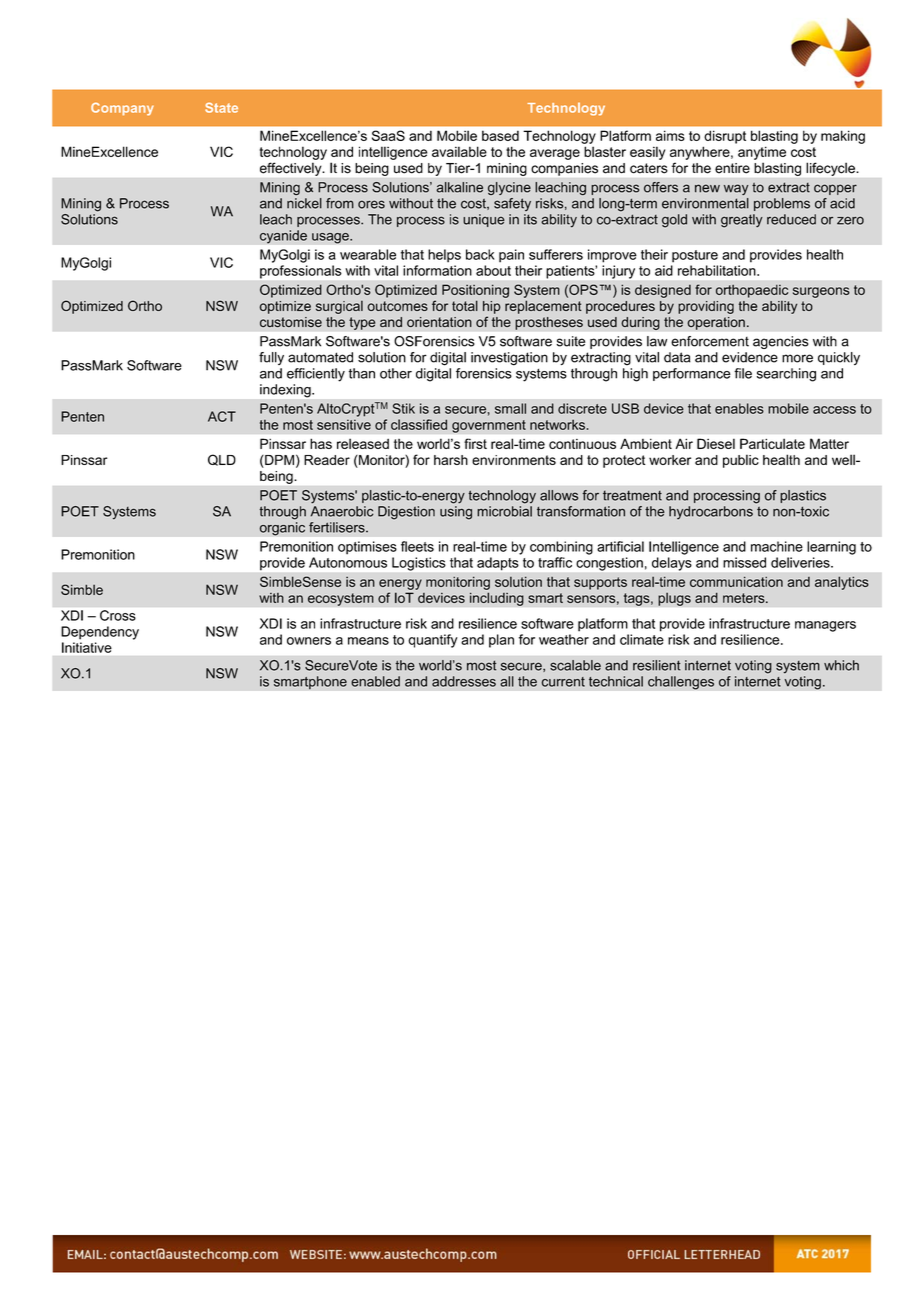 The height and width of the screenshot is (1308, 924). What do you see at coordinates (456, 513) in the screenshot?
I see `using` at bounding box center [456, 513].
